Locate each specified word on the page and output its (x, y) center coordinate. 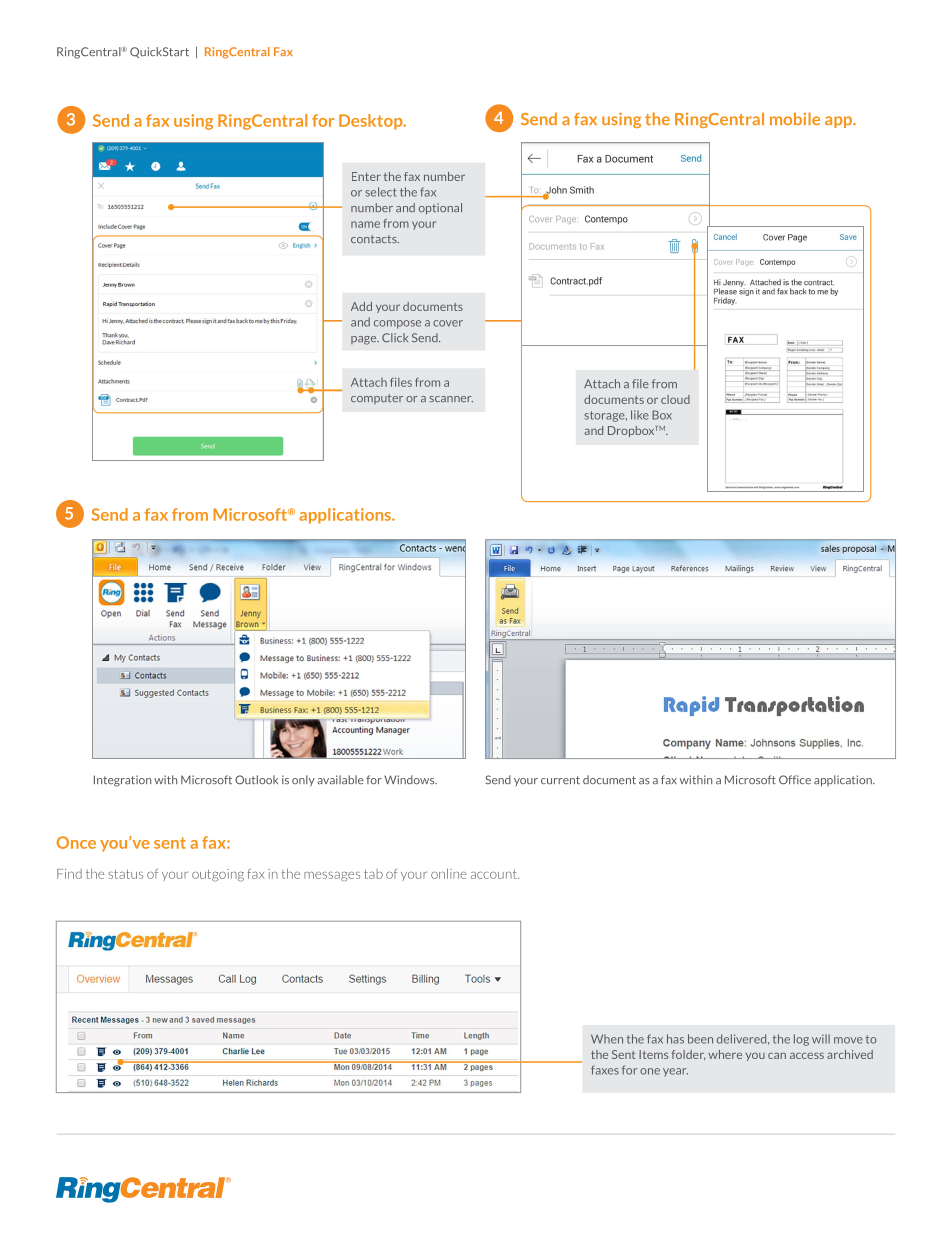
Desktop (372, 122)
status (125, 874)
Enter (366, 176)
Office (795, 780)
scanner (451, 399)
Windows (410, 779)
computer (377, 399)
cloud (675, 399)
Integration (122, 781)
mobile (795, 118)
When (607, 1039)
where (725, 1054)
